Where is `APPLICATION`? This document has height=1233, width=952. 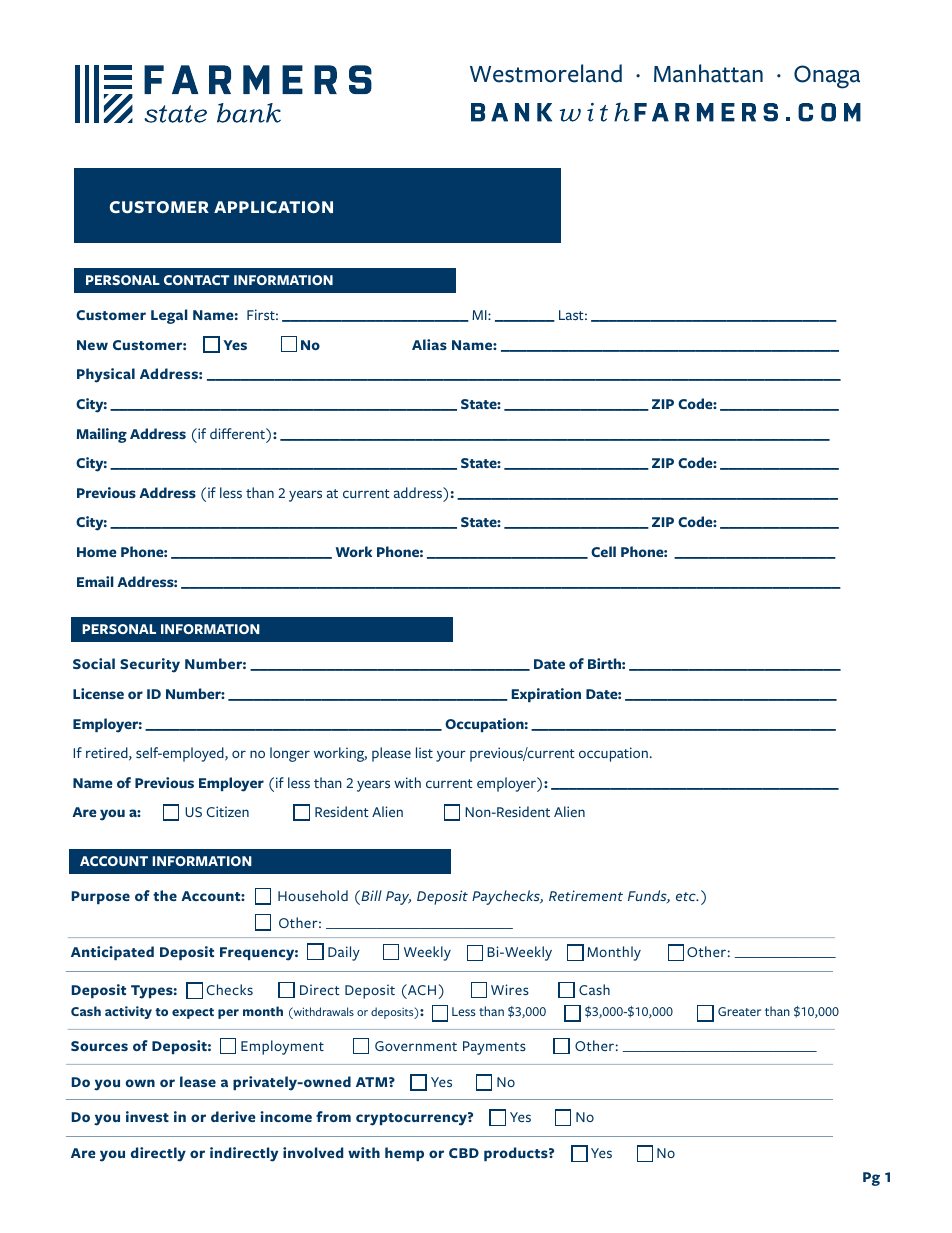 APPLICATION is located at coordinates (273, 207).
